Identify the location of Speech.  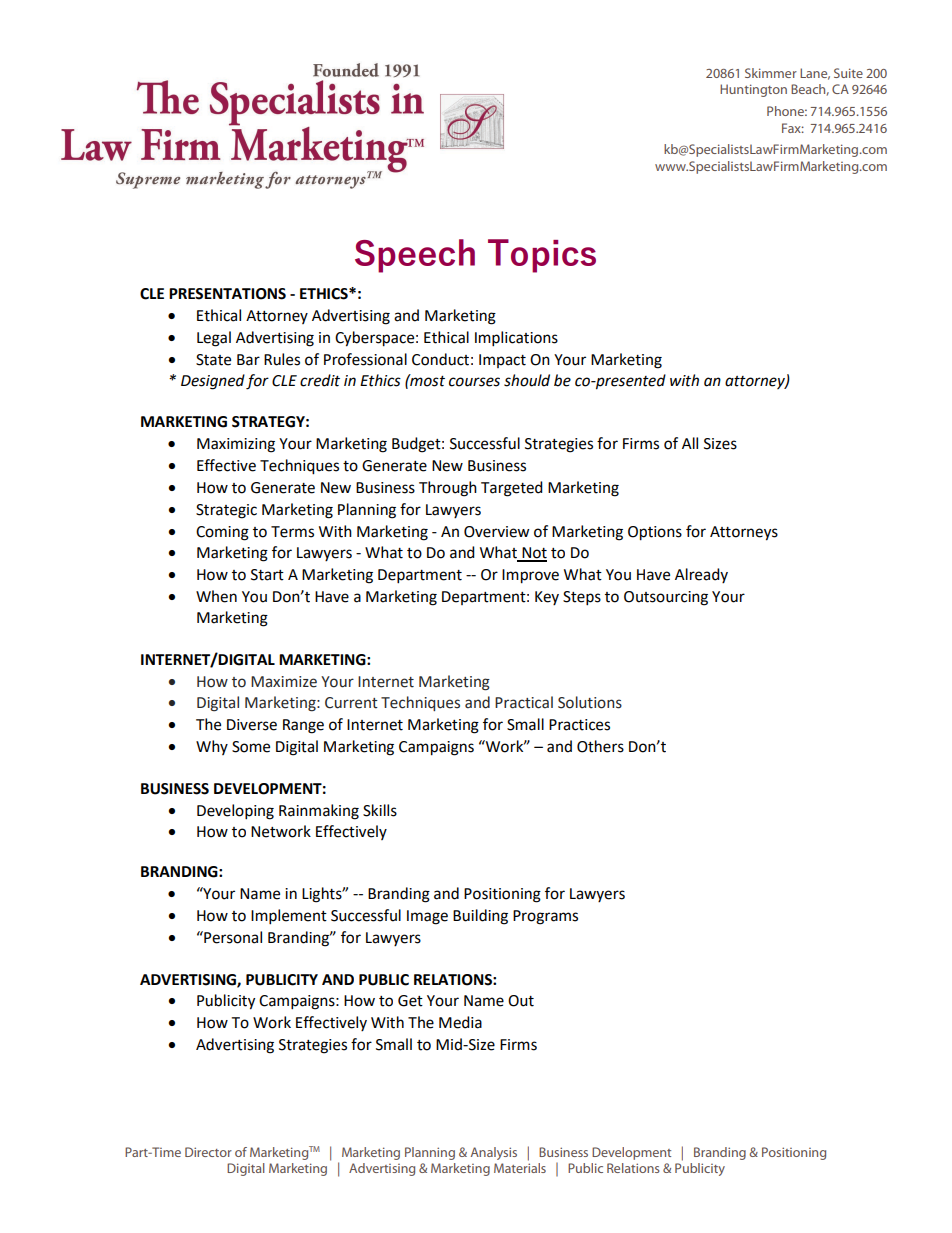
(415, 256).
